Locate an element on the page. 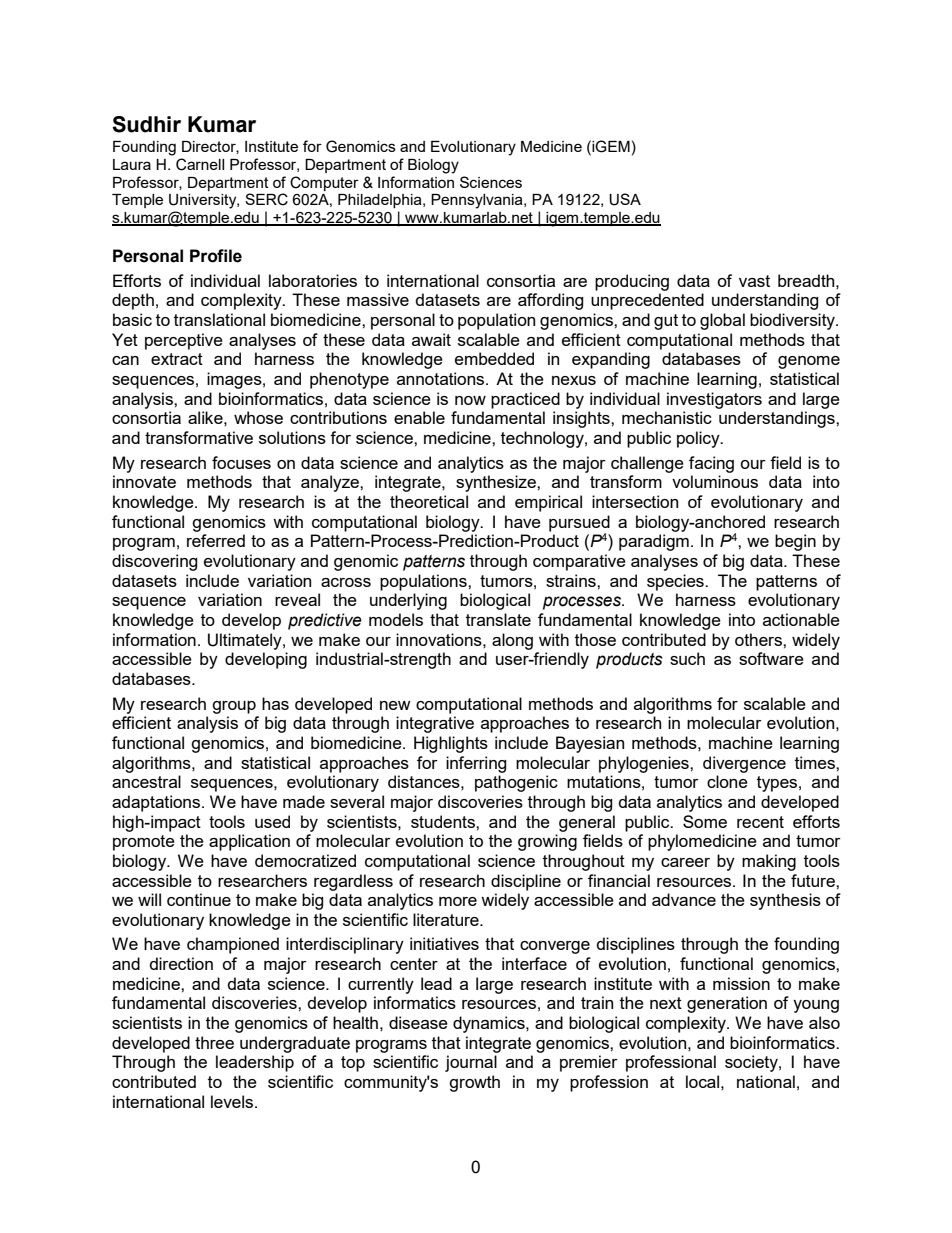 This page has width=952, height=1233. generation is located at coordinates (727, 1004).
